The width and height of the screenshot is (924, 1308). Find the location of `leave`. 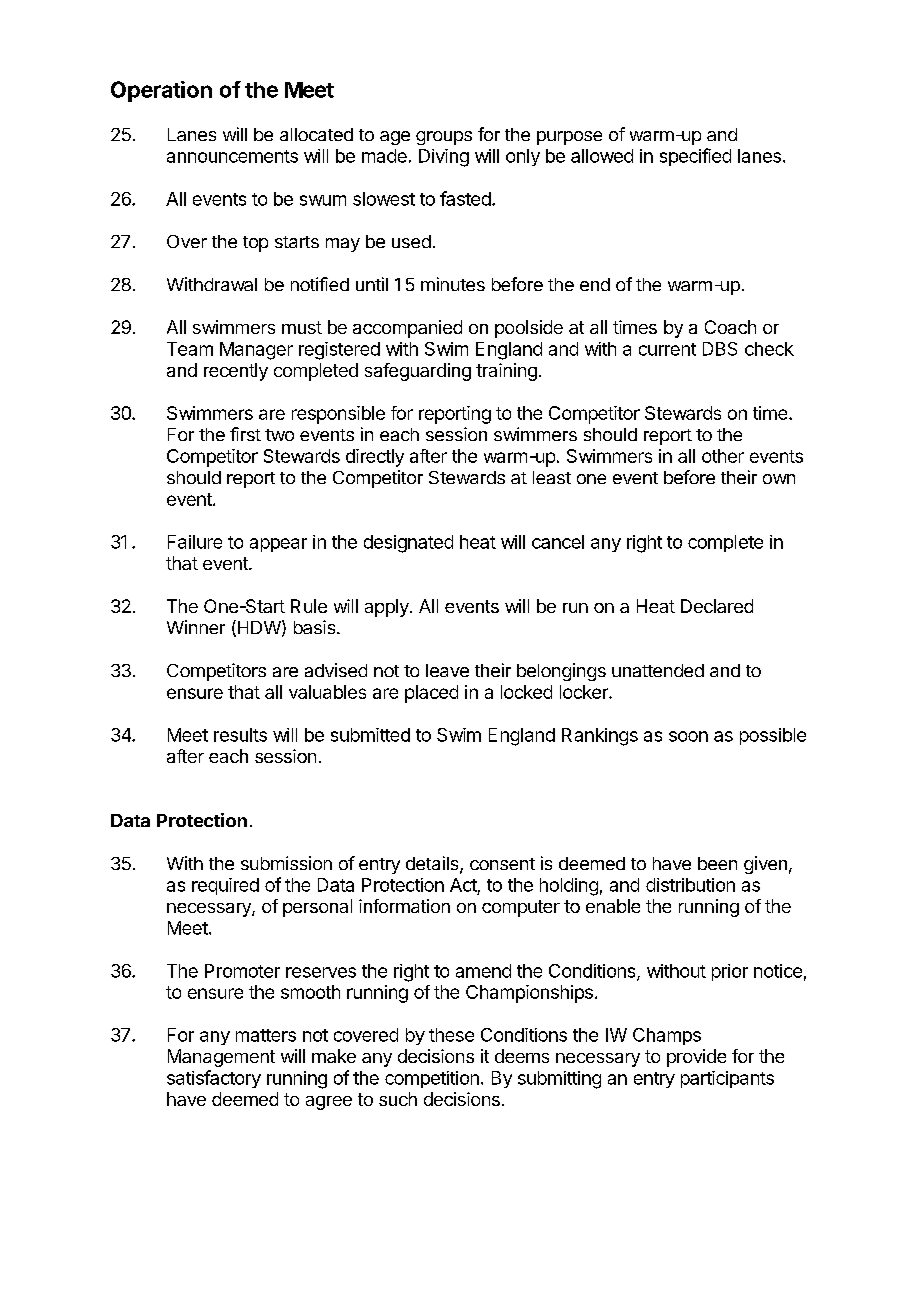

leave is located at coordinates (447, 670).
